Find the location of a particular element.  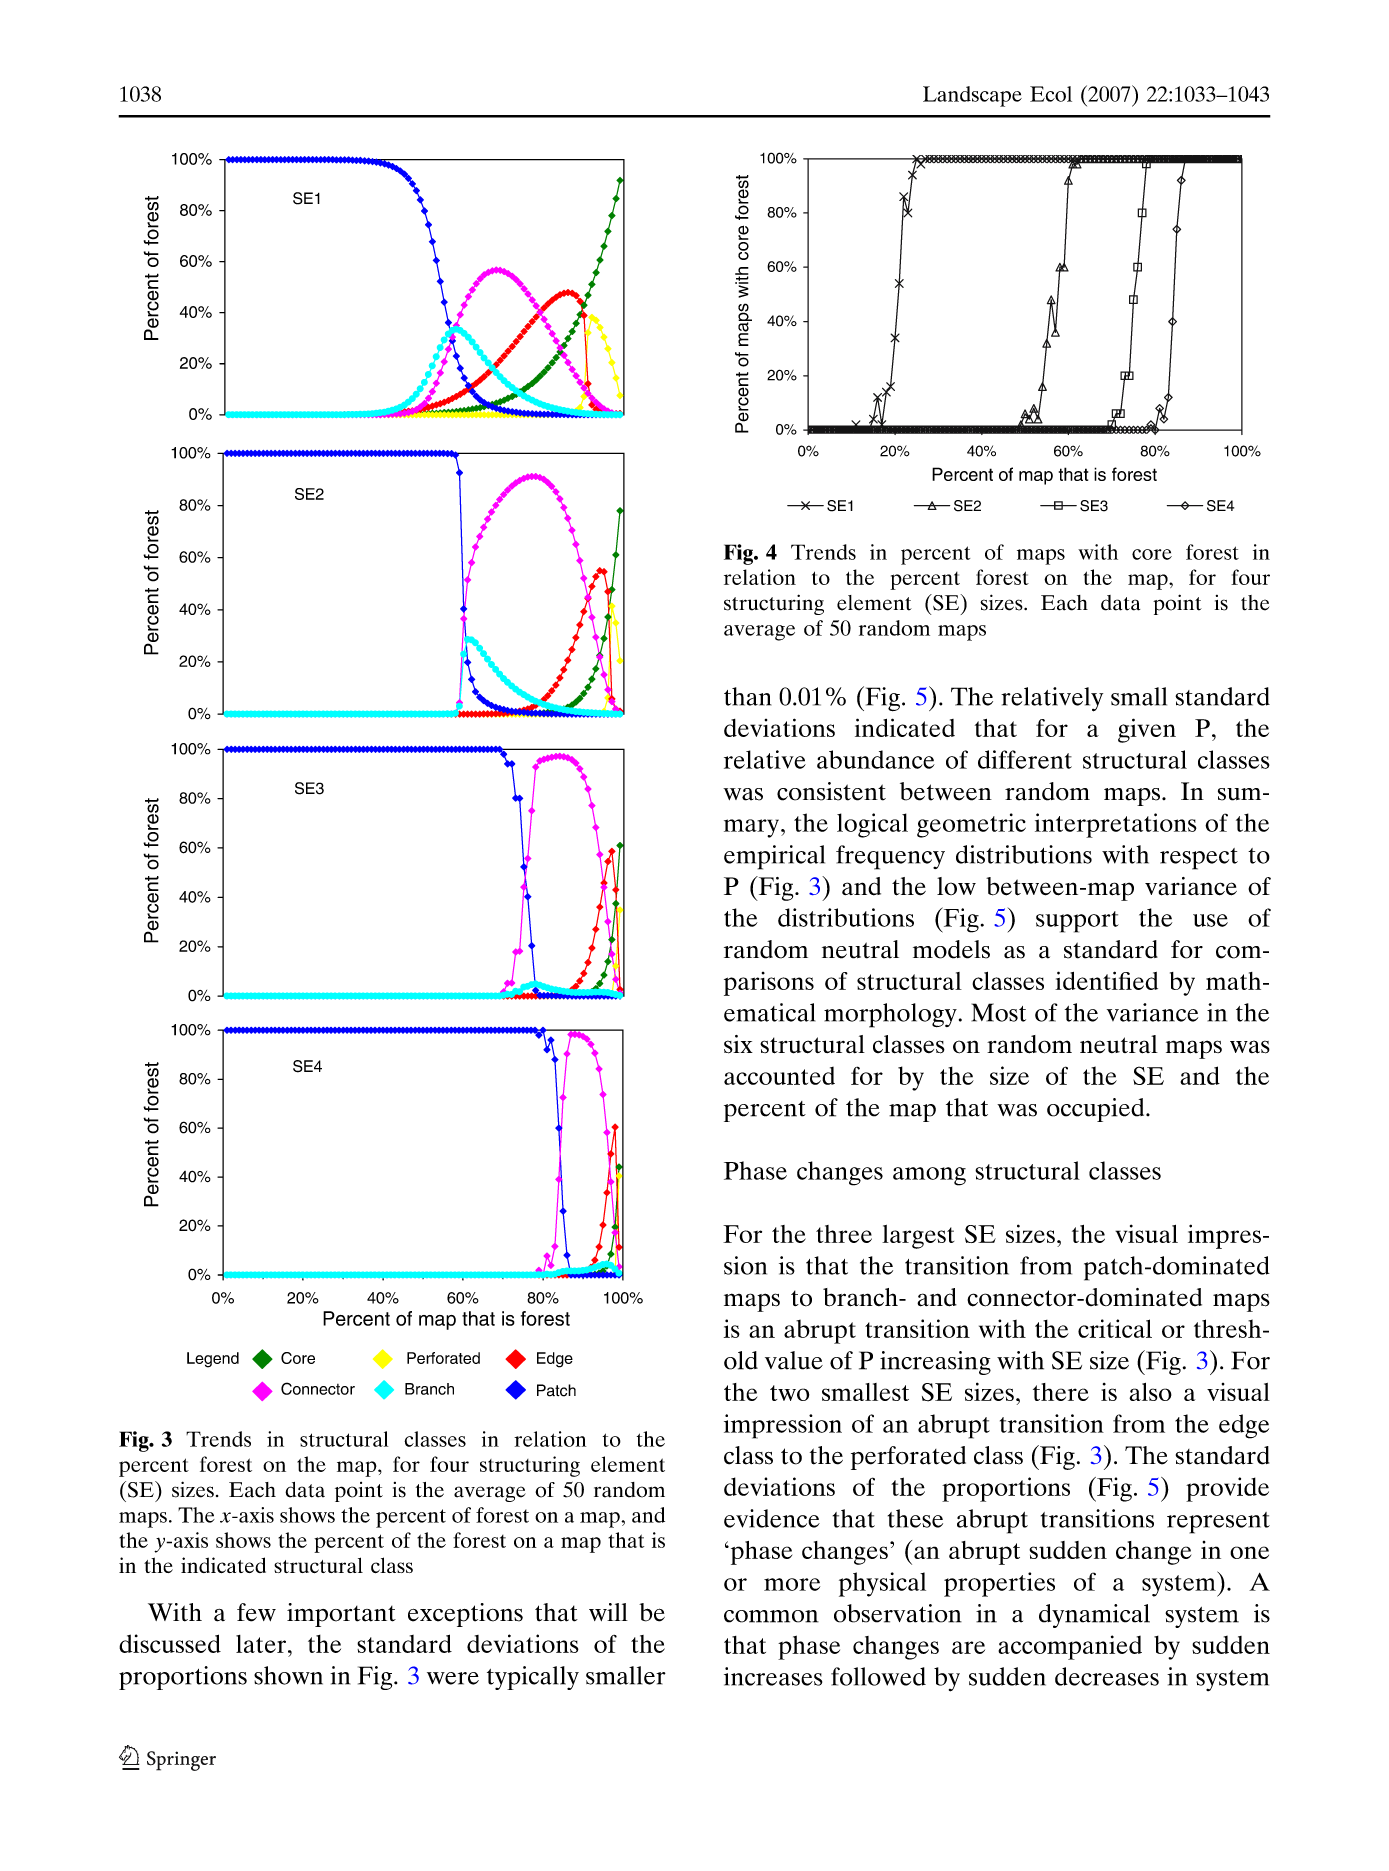

consistent is located at coordinates (831, 791).
